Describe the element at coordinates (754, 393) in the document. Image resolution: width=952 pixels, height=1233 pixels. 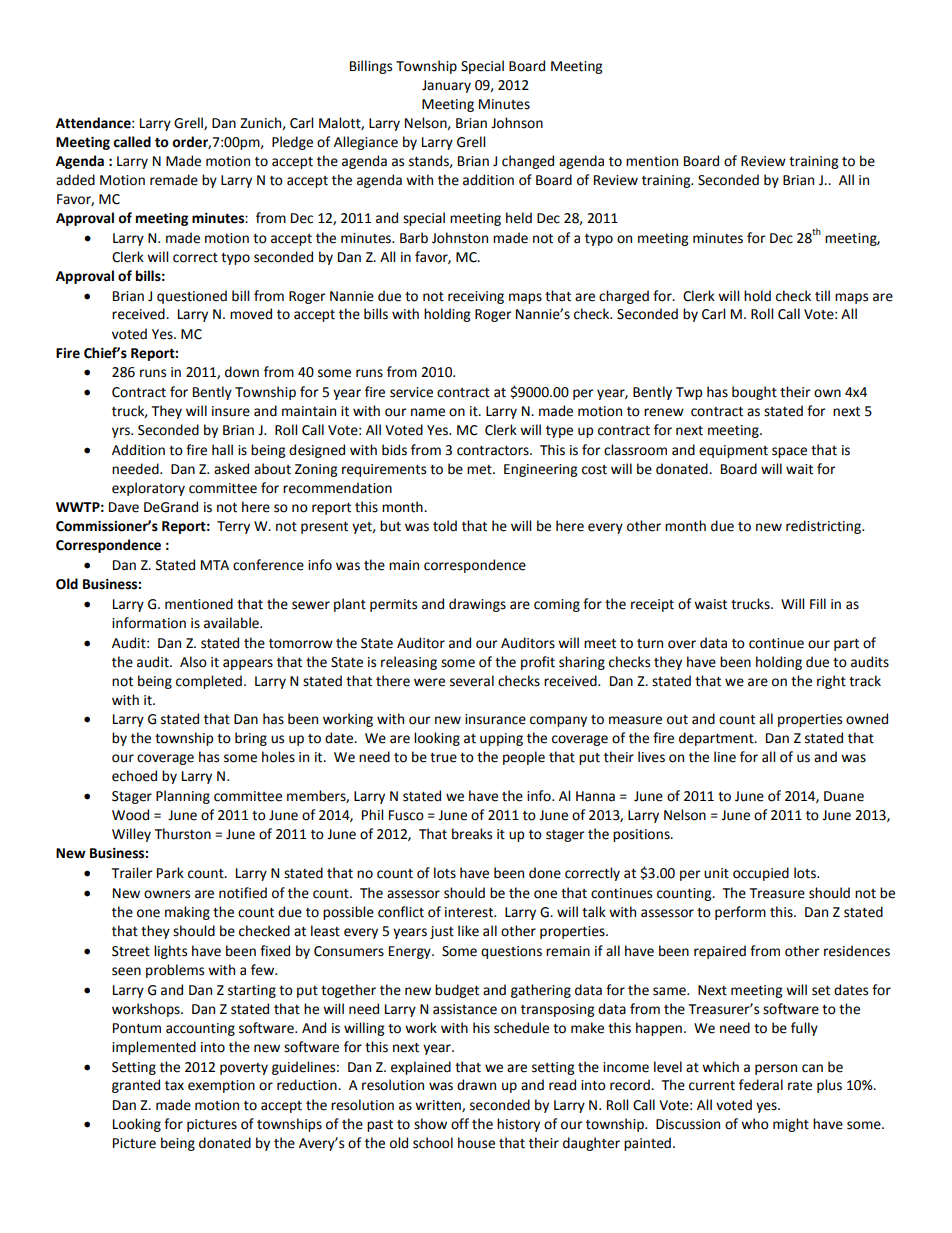
I see `bought` at that location.
